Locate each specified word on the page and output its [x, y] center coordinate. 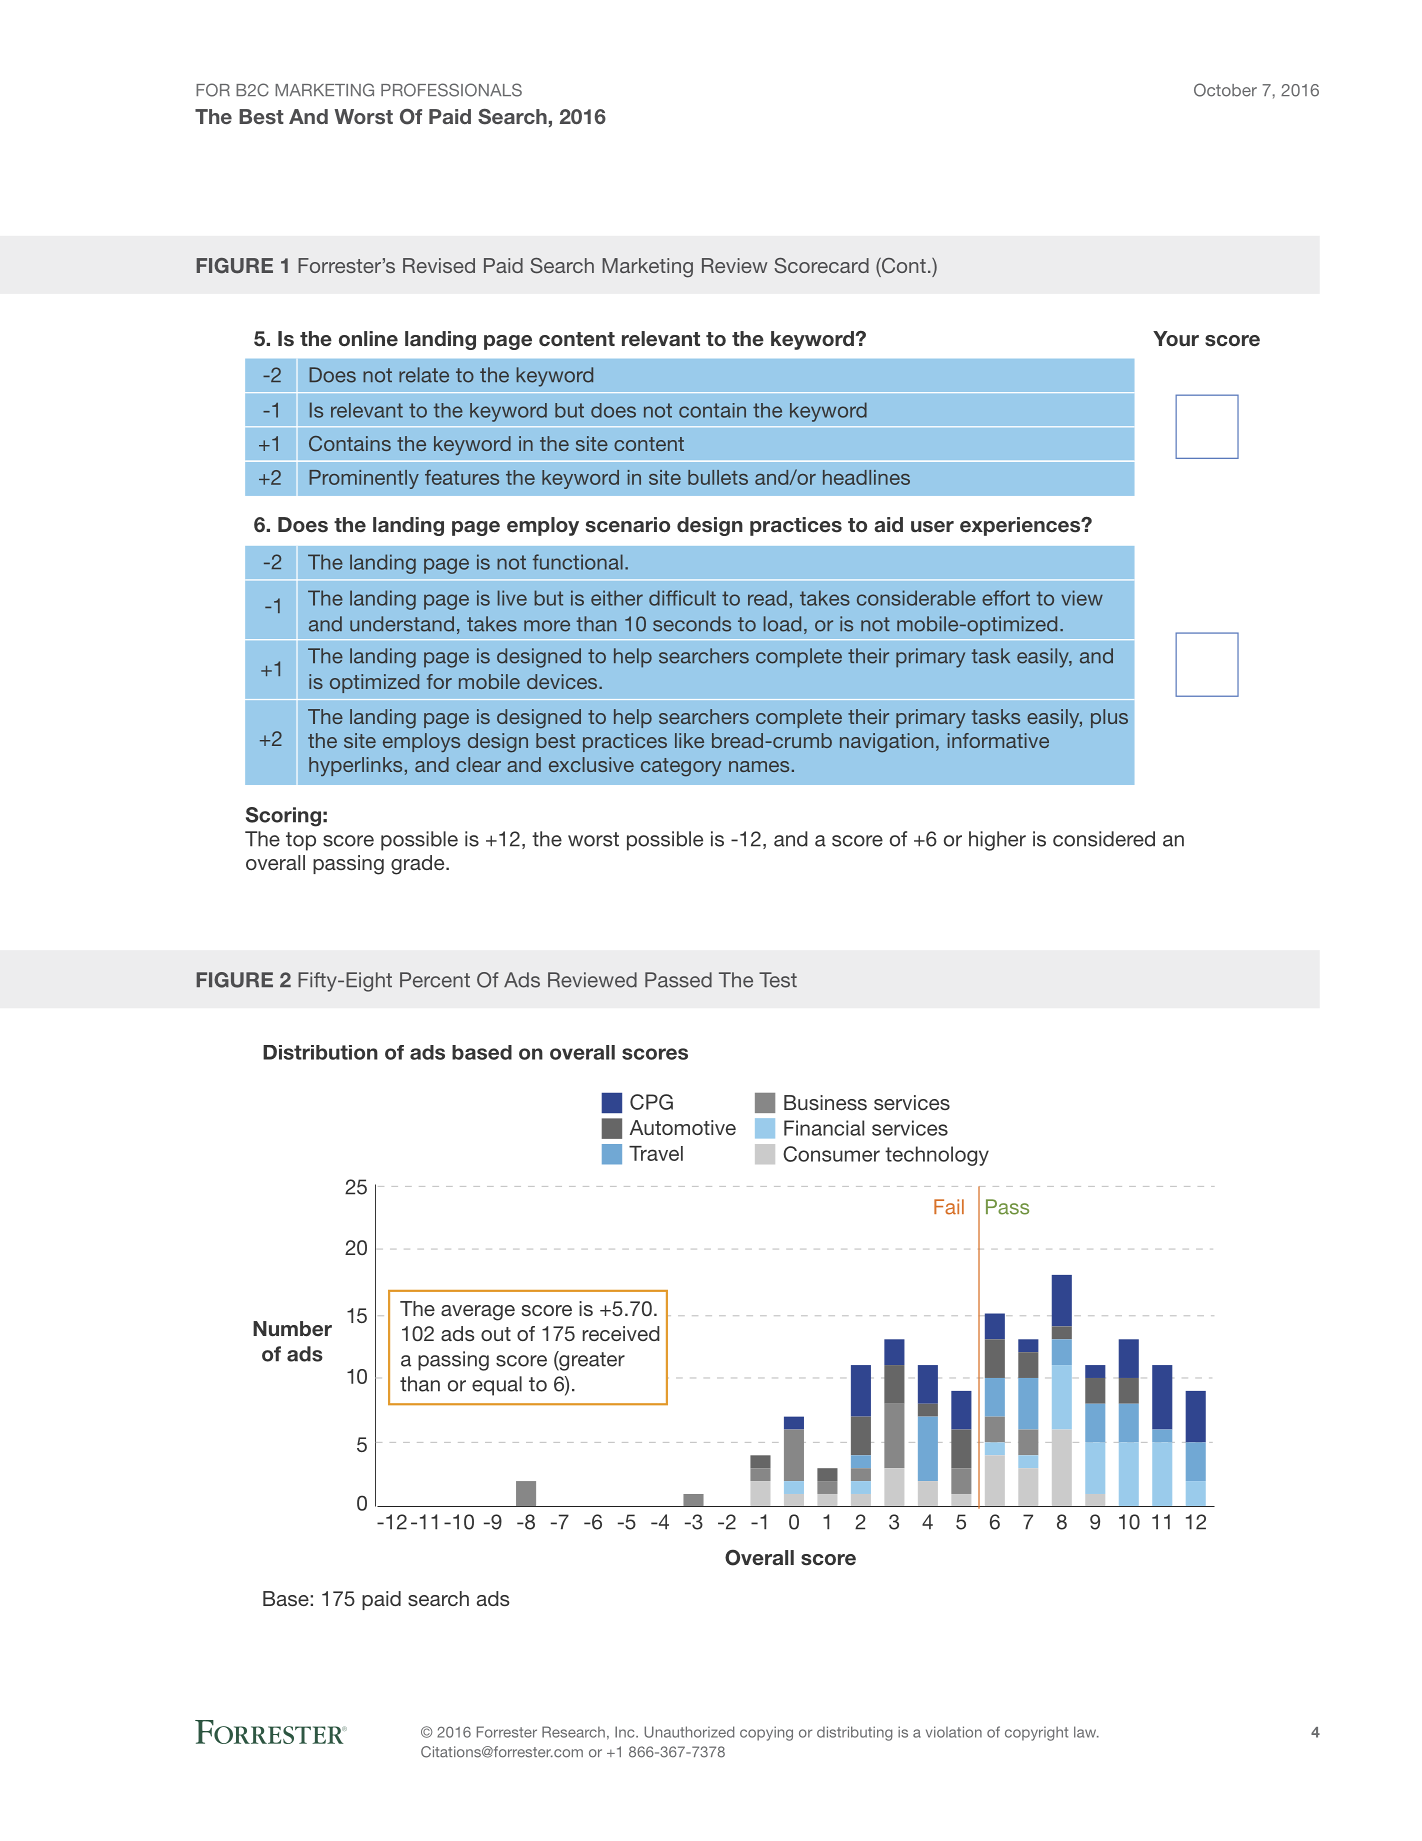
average [478, 1313]
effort [1006, 598]
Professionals [451, 90]
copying [766, 1733]
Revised [439, 265]
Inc [626, 1732]
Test [778, 980]
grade [419, 865]
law [1086, 1732]
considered [1104, 839]
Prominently [364, 479]
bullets [718, 477]
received [621, 1333]
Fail [949, 1207]
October [1225, 90]
